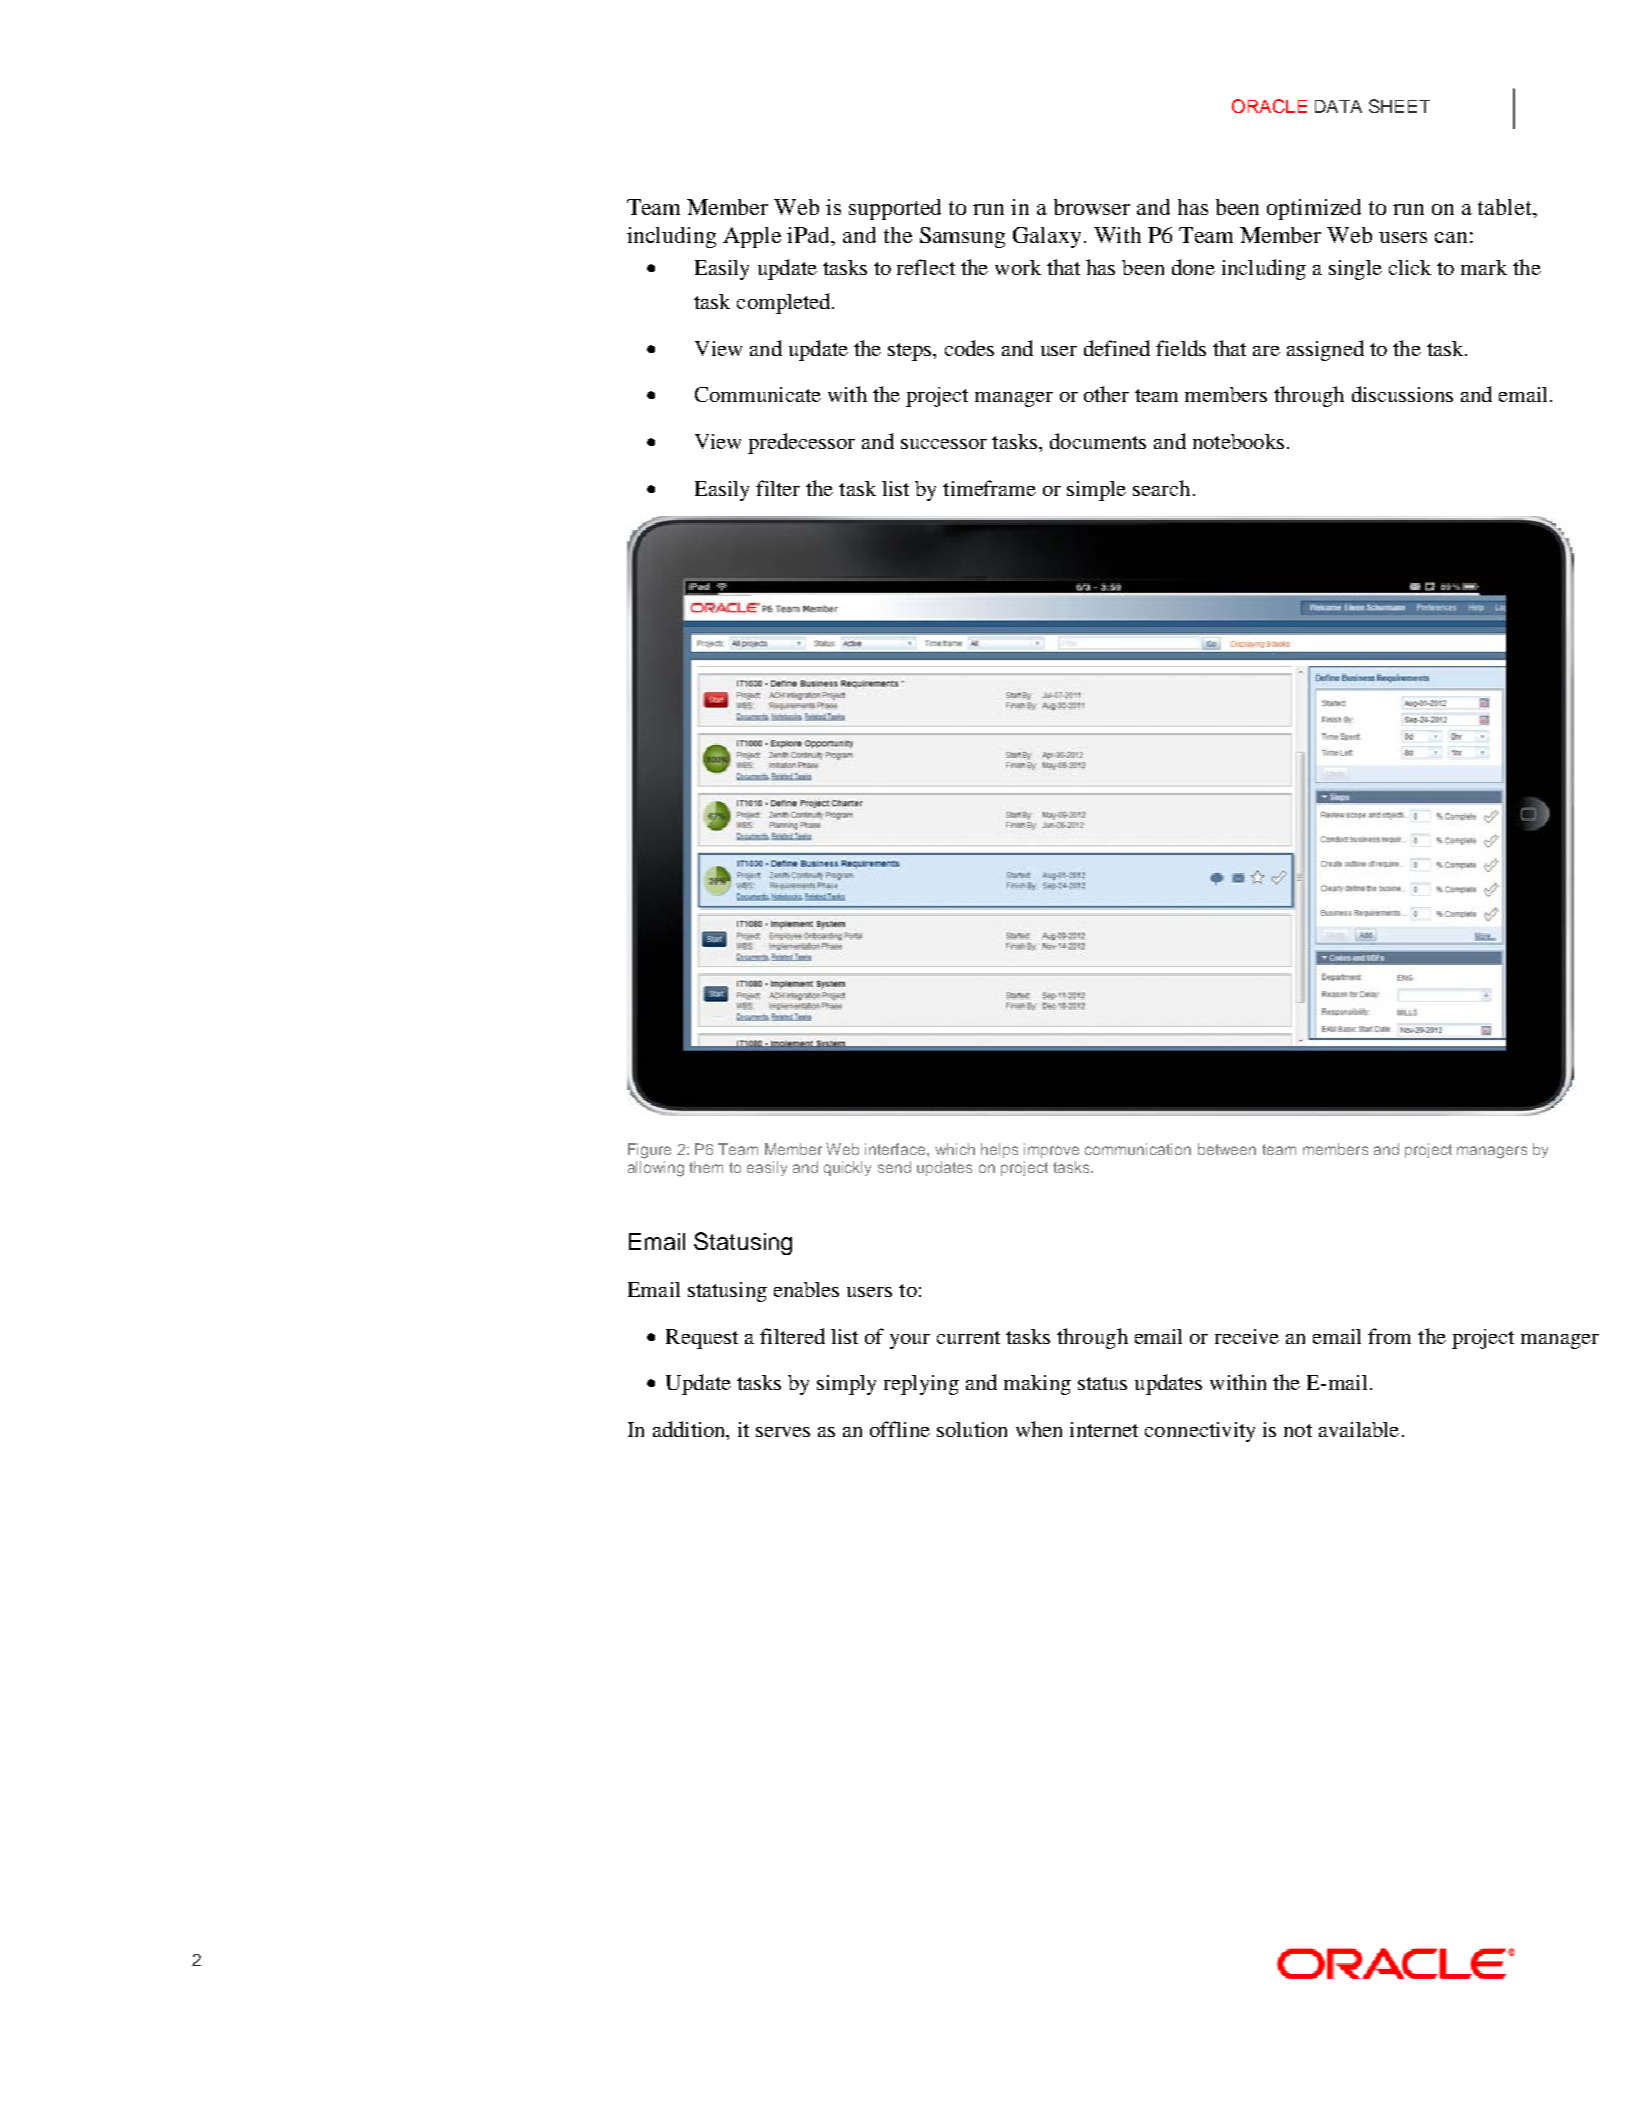 The height and width of the screenshot is (2114, 1634). Describe the element at coordinates (989, 488) in the screenshot. I see `timeframe` at that location.
